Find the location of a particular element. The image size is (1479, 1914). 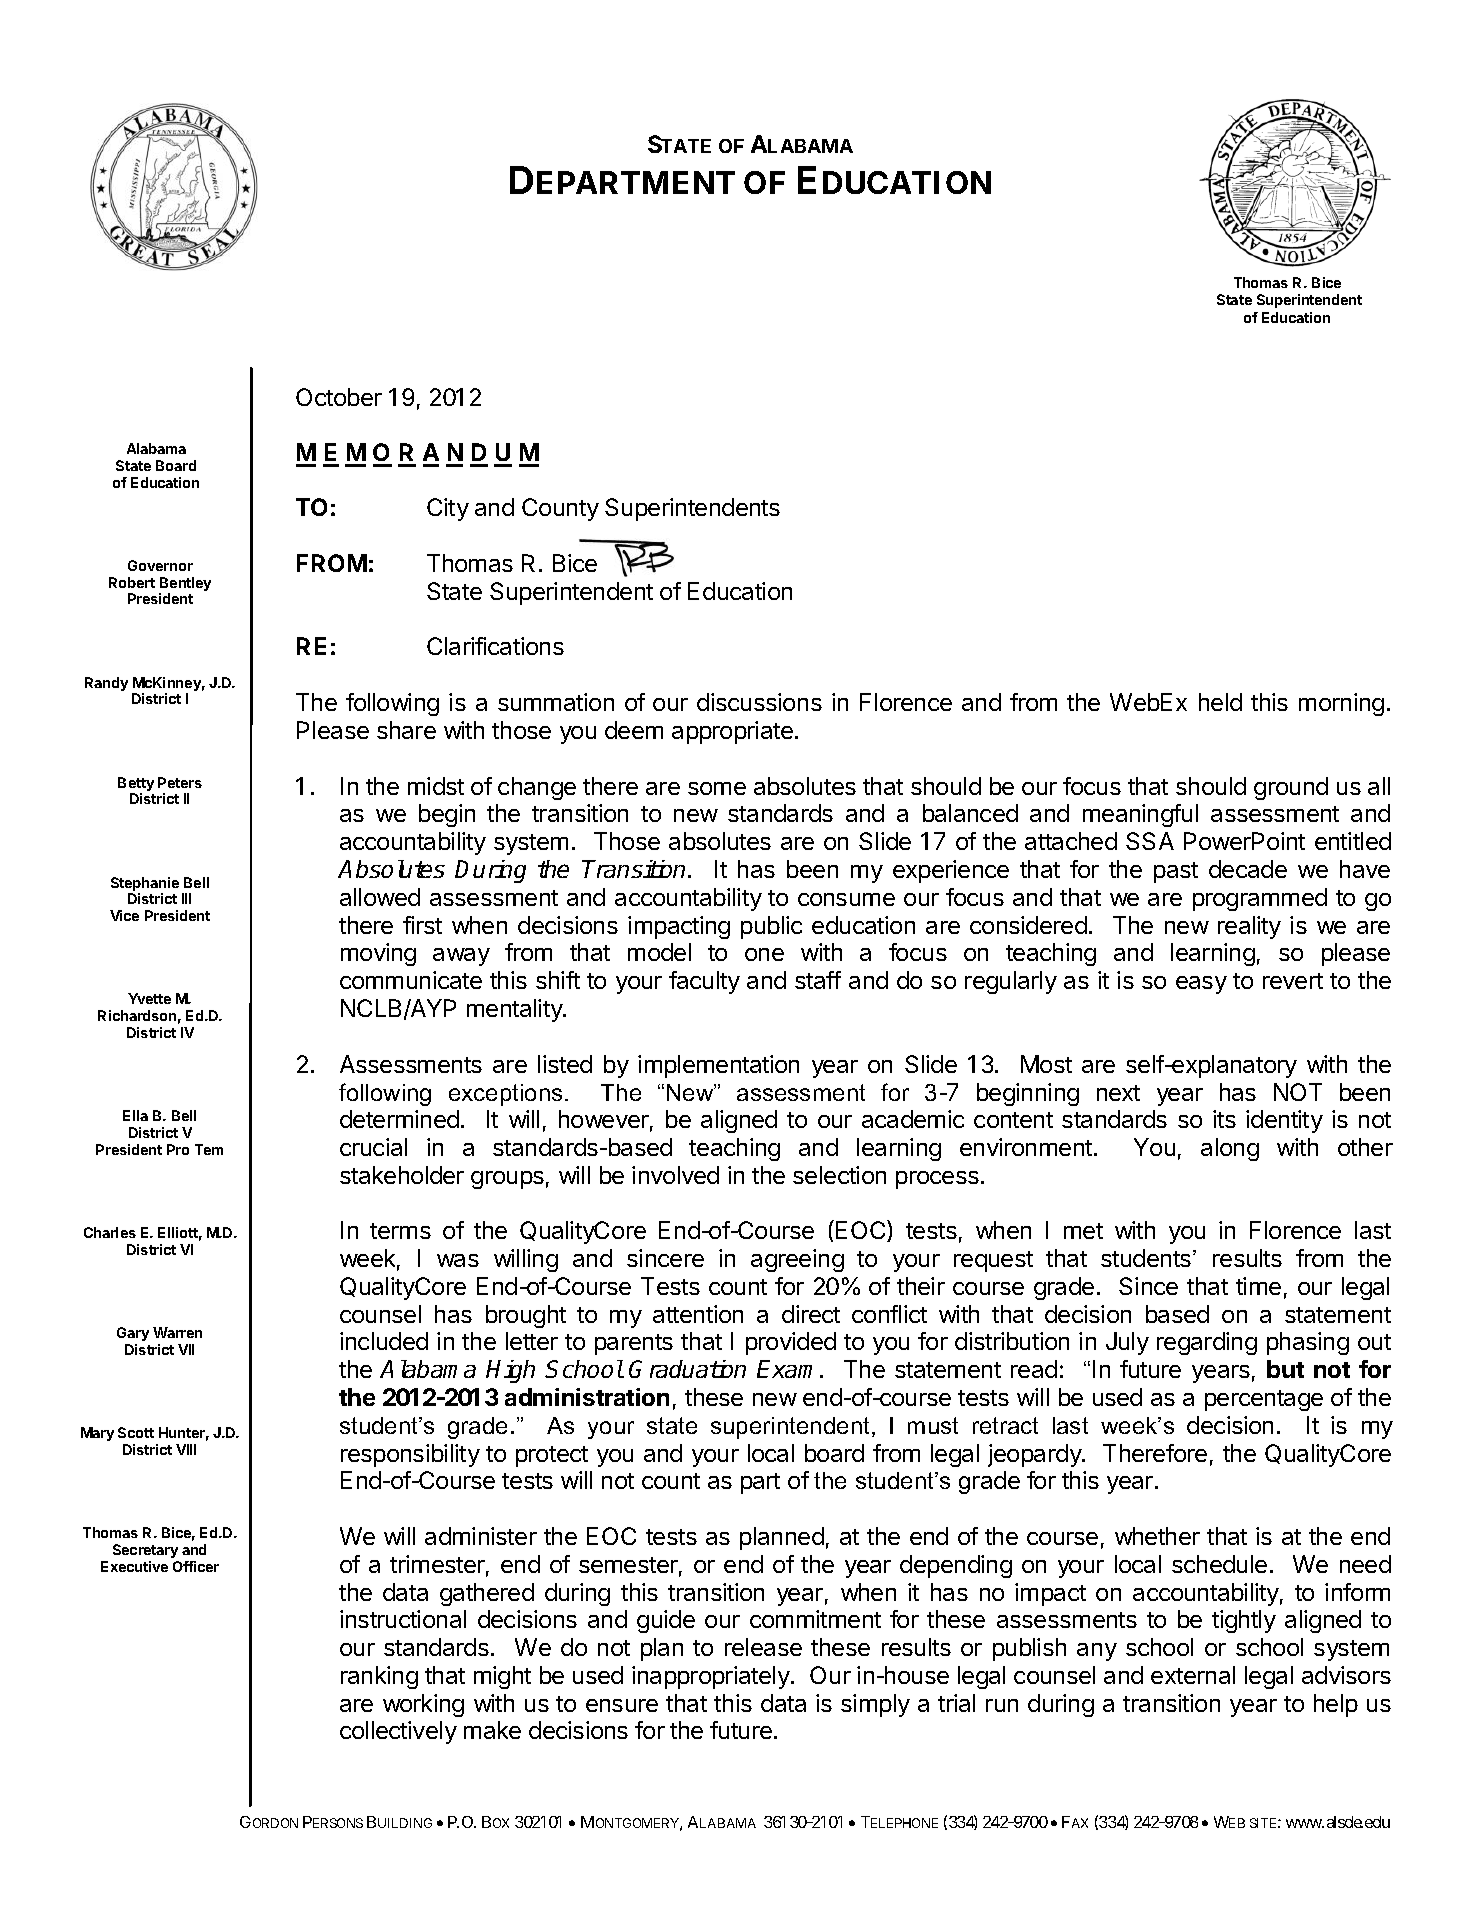

held is located at coordinates (1220, 702).
